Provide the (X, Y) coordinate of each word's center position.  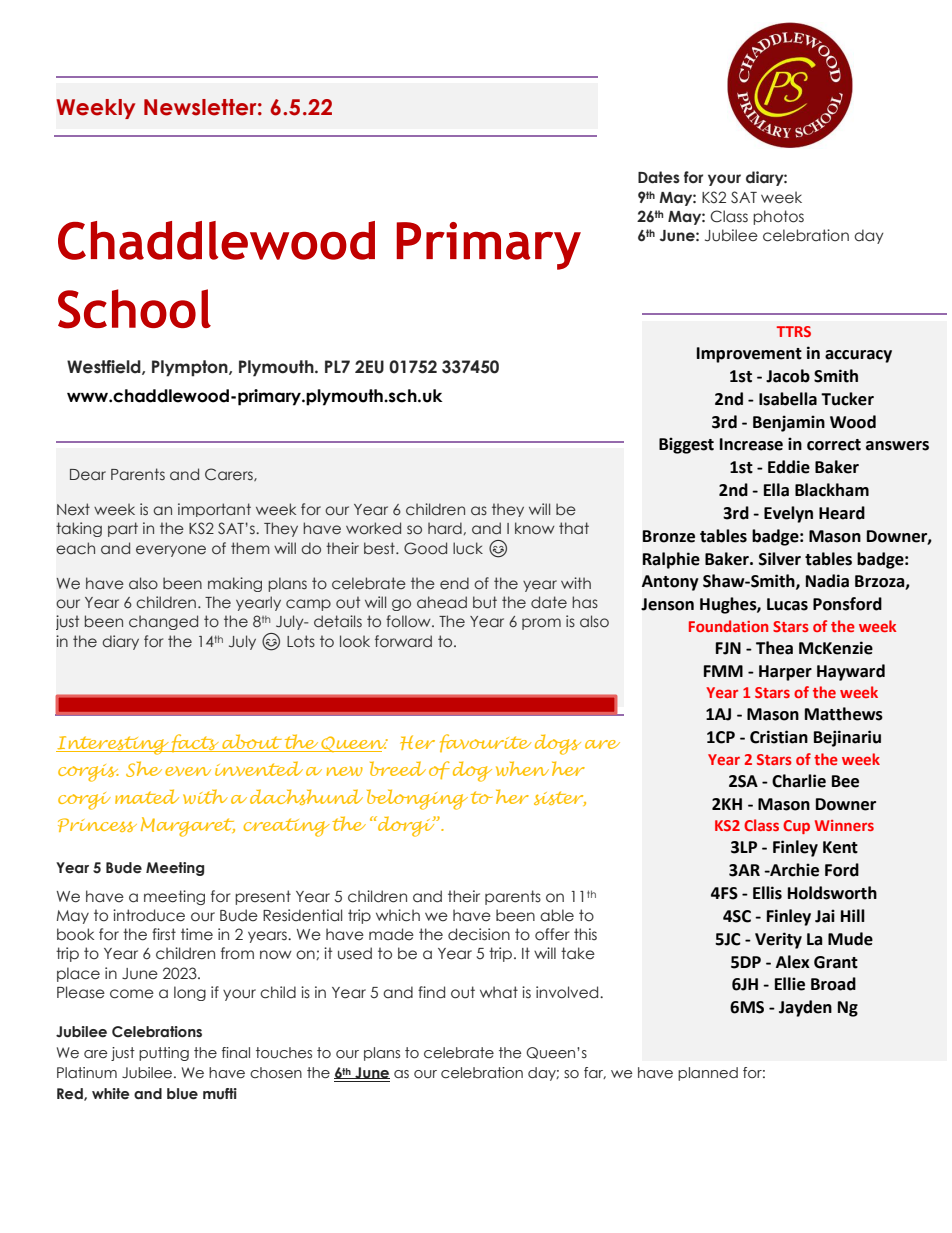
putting (164, 1054)
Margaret (188, 827)
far (595, 1073)
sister (560, 798)
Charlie (799, 781)
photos (778, 217)
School (134, 309)
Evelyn (788, 514)
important (214, 510)
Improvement (749, 355)
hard (445, 528)
